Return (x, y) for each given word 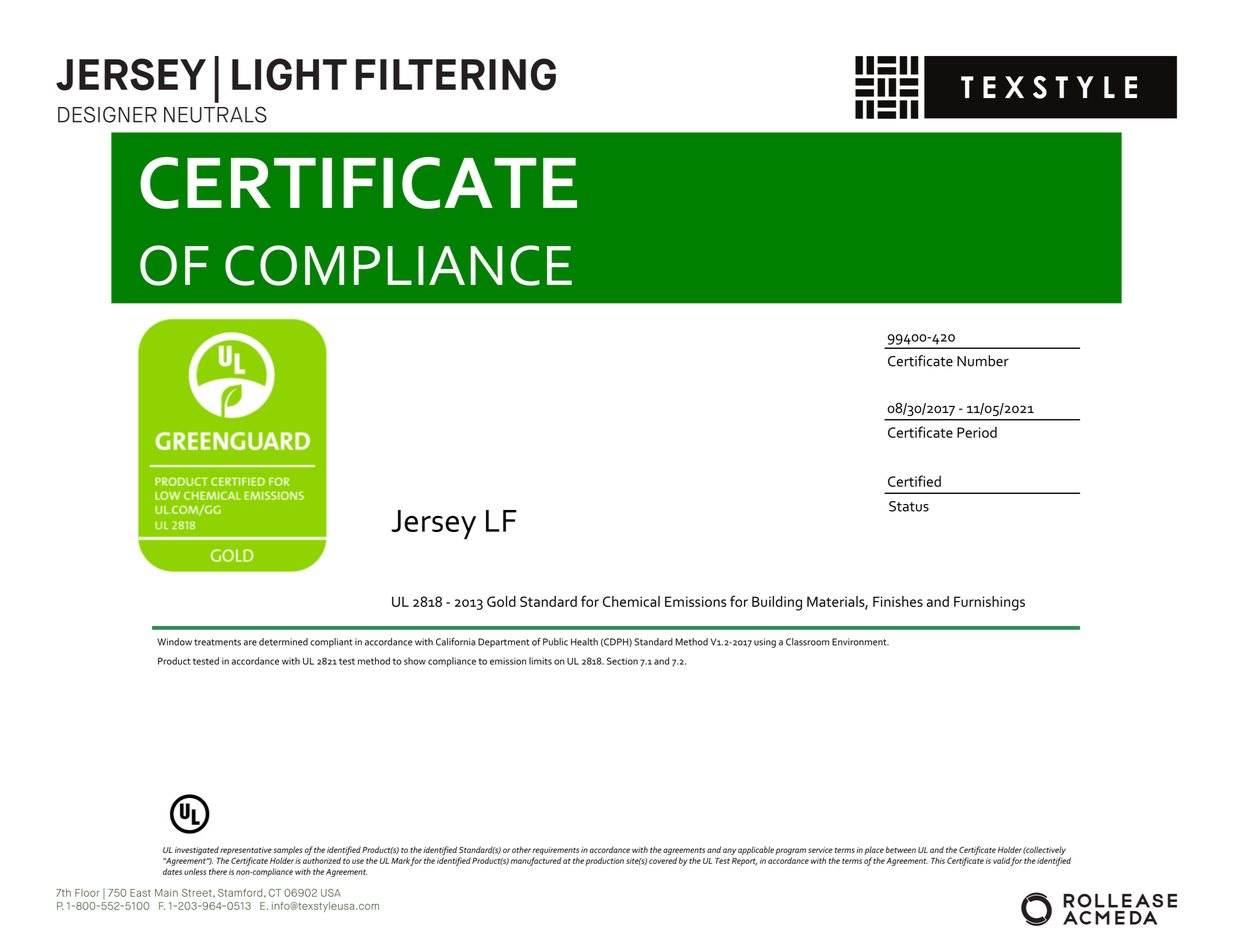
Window (174, 642)
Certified (914, 481)
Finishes (898, 601)
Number (983, 361)
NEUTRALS (215, 114)
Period (977, 432)
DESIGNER (107, 114)
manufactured (536, 861)
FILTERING (456, 74)
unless (195, 871)
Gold (501, 601)
